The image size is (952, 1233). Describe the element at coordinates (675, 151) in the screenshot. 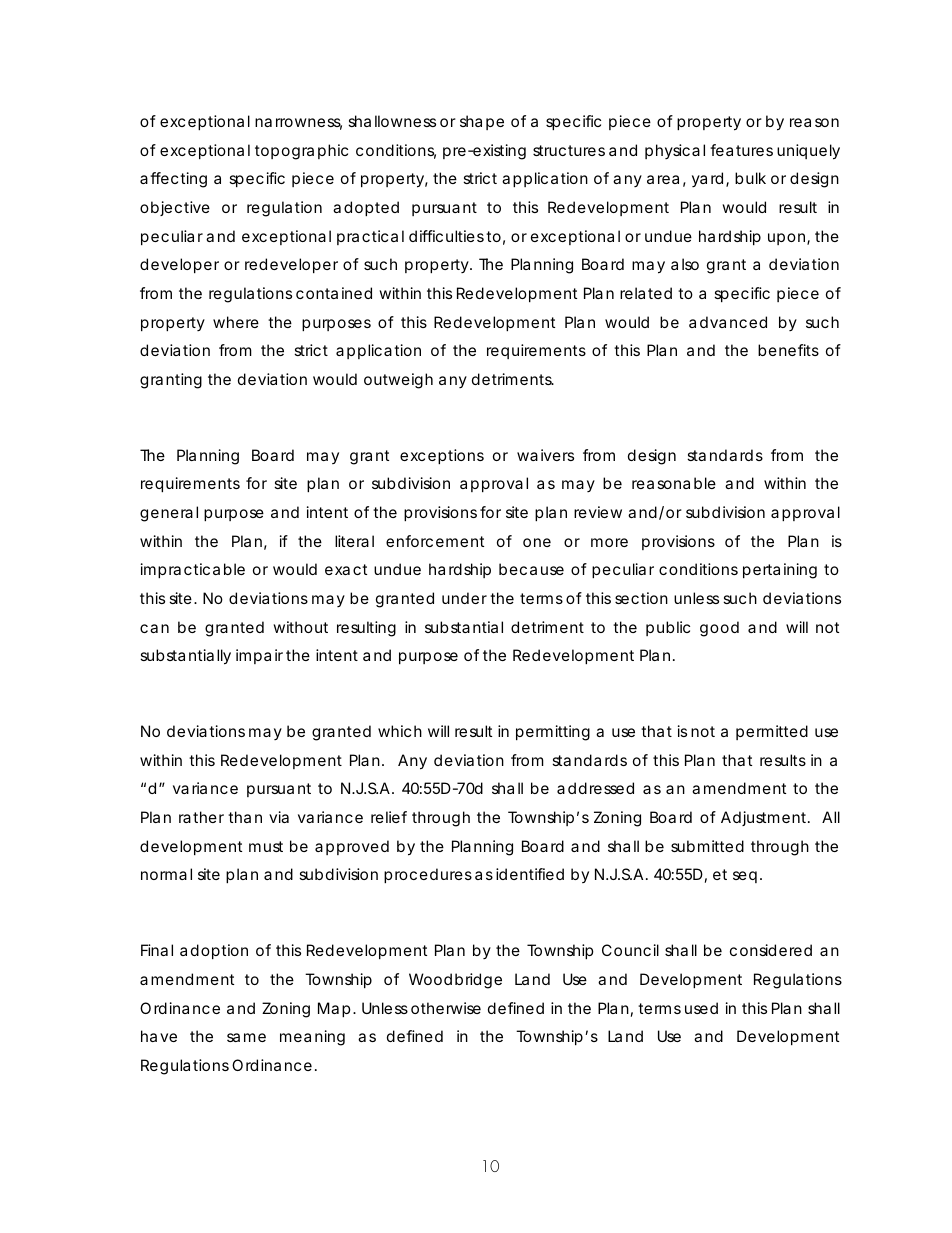

I see `physical` at that location.
